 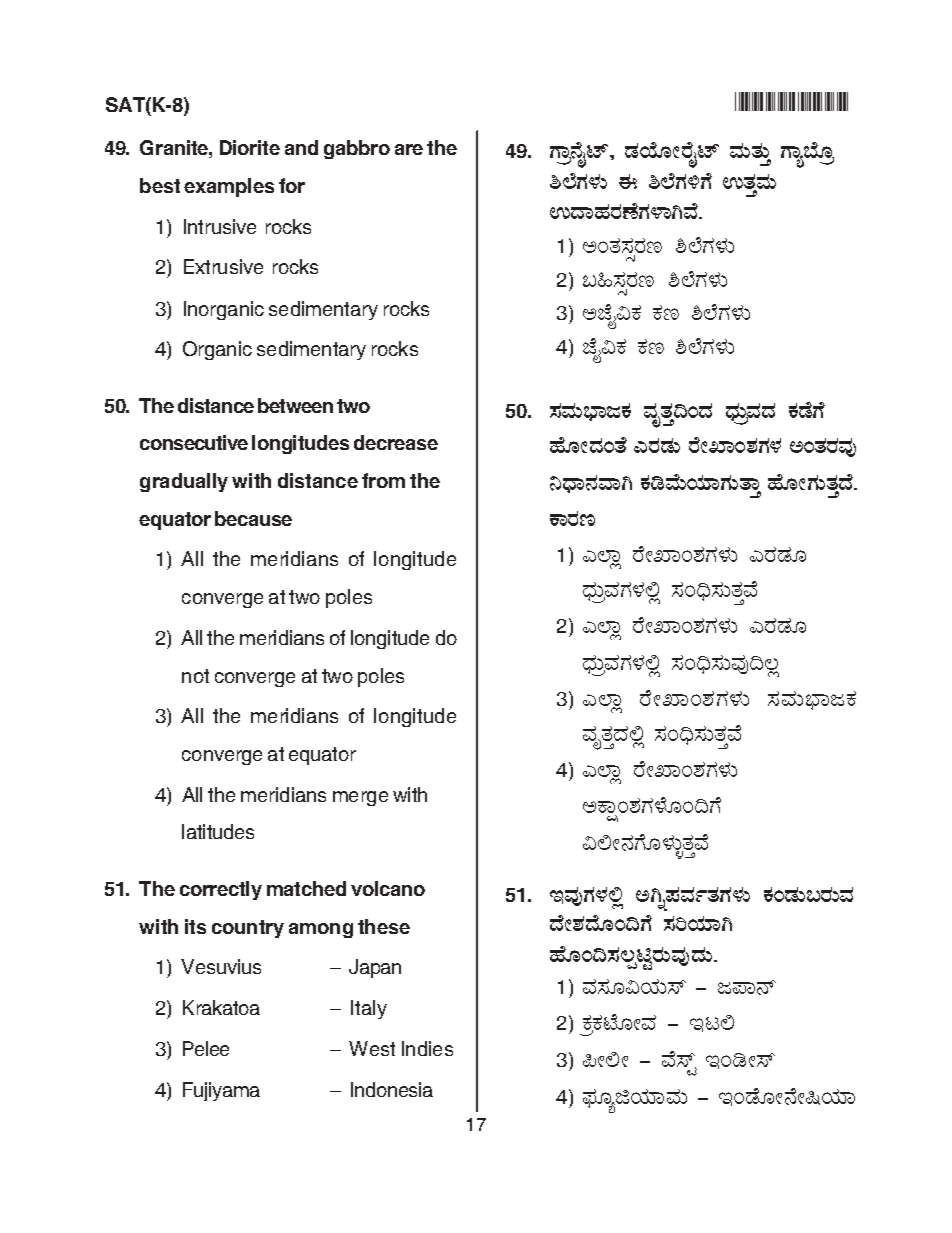 I want to click on for, so click(x=292, y=185).
